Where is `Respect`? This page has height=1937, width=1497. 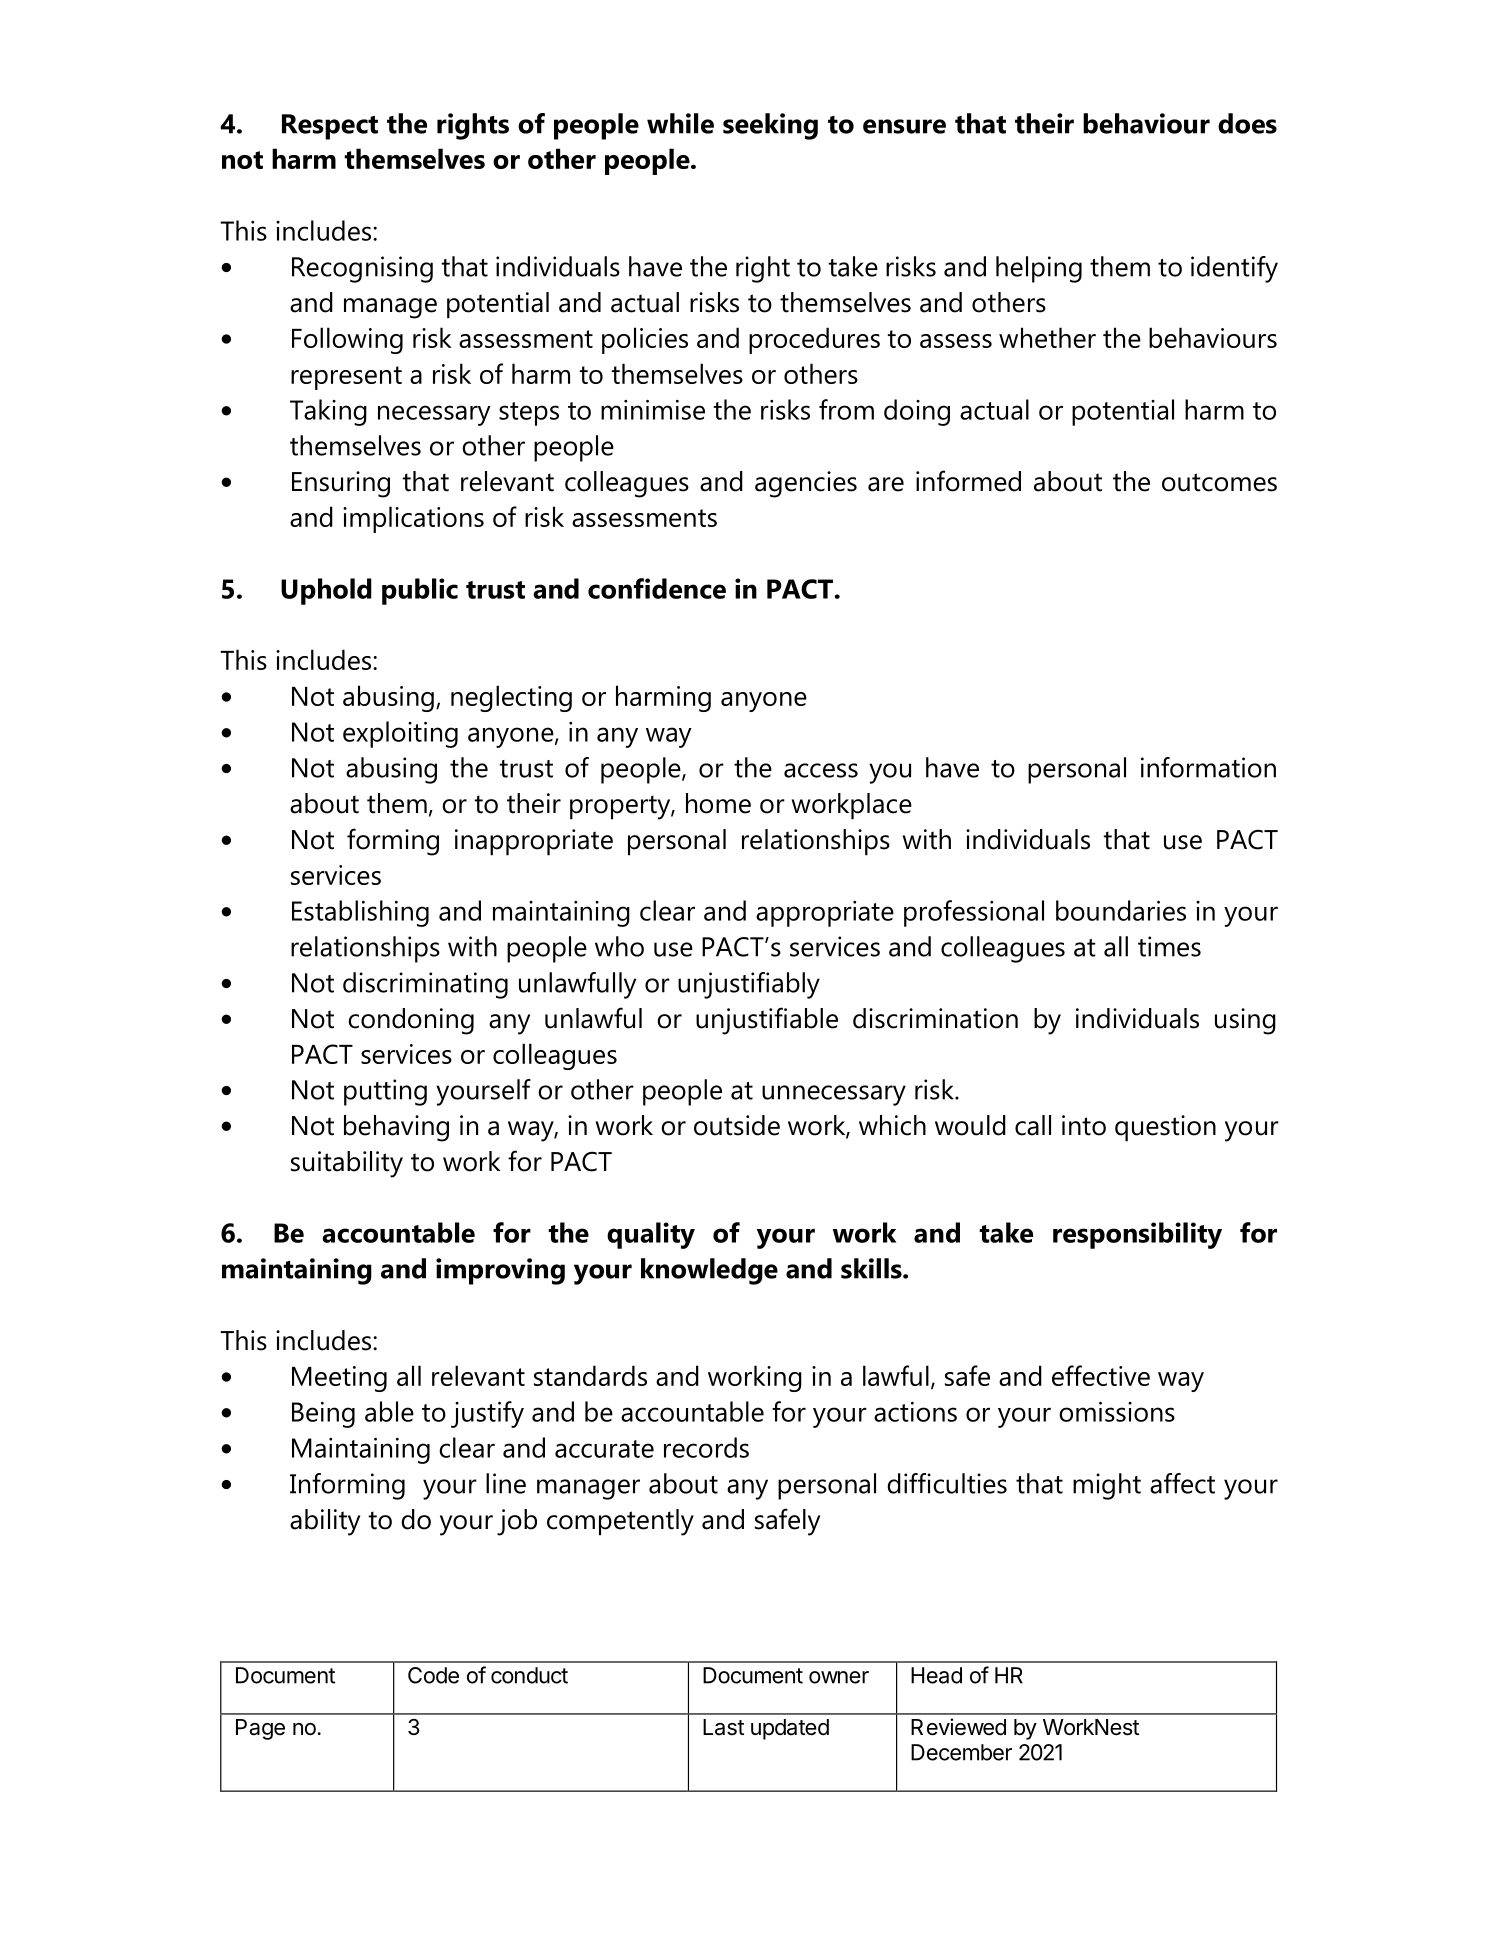
Respect is located at coordinates (330, 127).
